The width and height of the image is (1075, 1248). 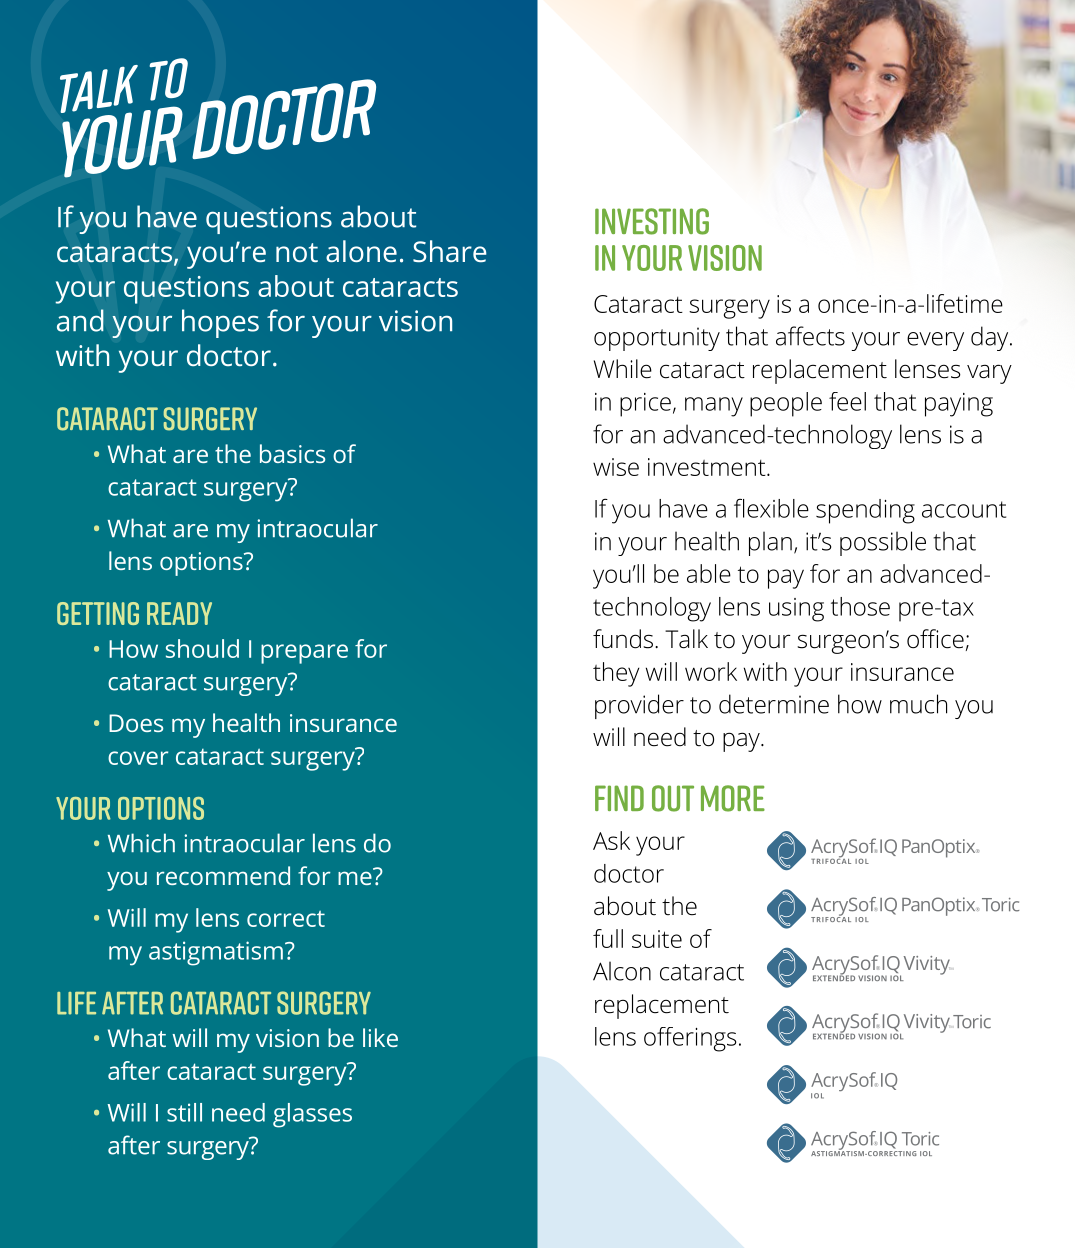 What do you see at coordinates (690, 1039) in the image?
I see `offerings` at bounding box center [690, 1039].
